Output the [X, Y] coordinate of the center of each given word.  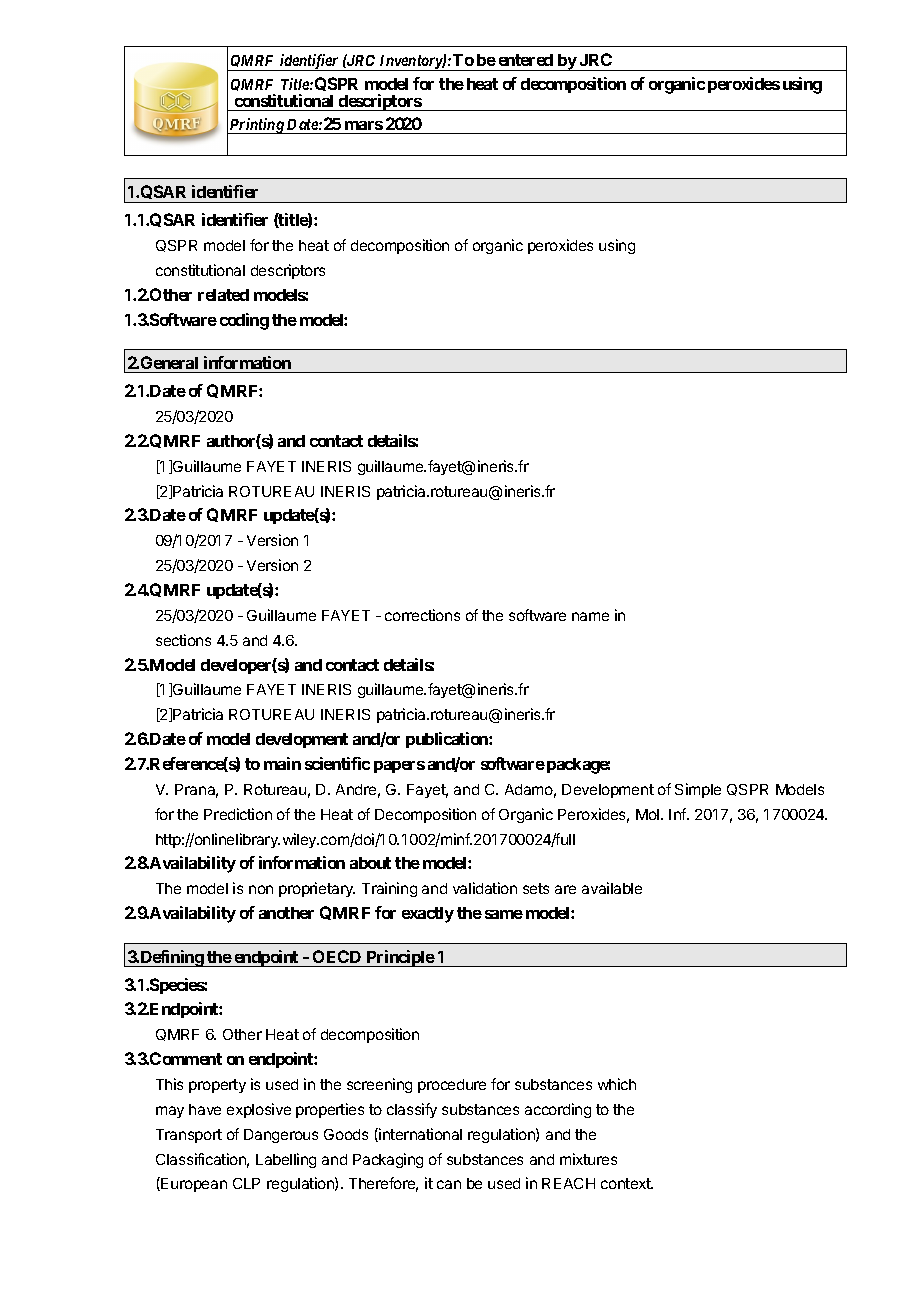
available [612, 888]
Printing [257, 126]
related [223, 295]
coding [244, 321]
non [261, 889]
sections [183, 640]
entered [526, 60]
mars [364, 125]
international [419, 1135]
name [590, 616]
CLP [246, 1183]
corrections [422, 615]
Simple [698, 790]
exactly [428, 915]
